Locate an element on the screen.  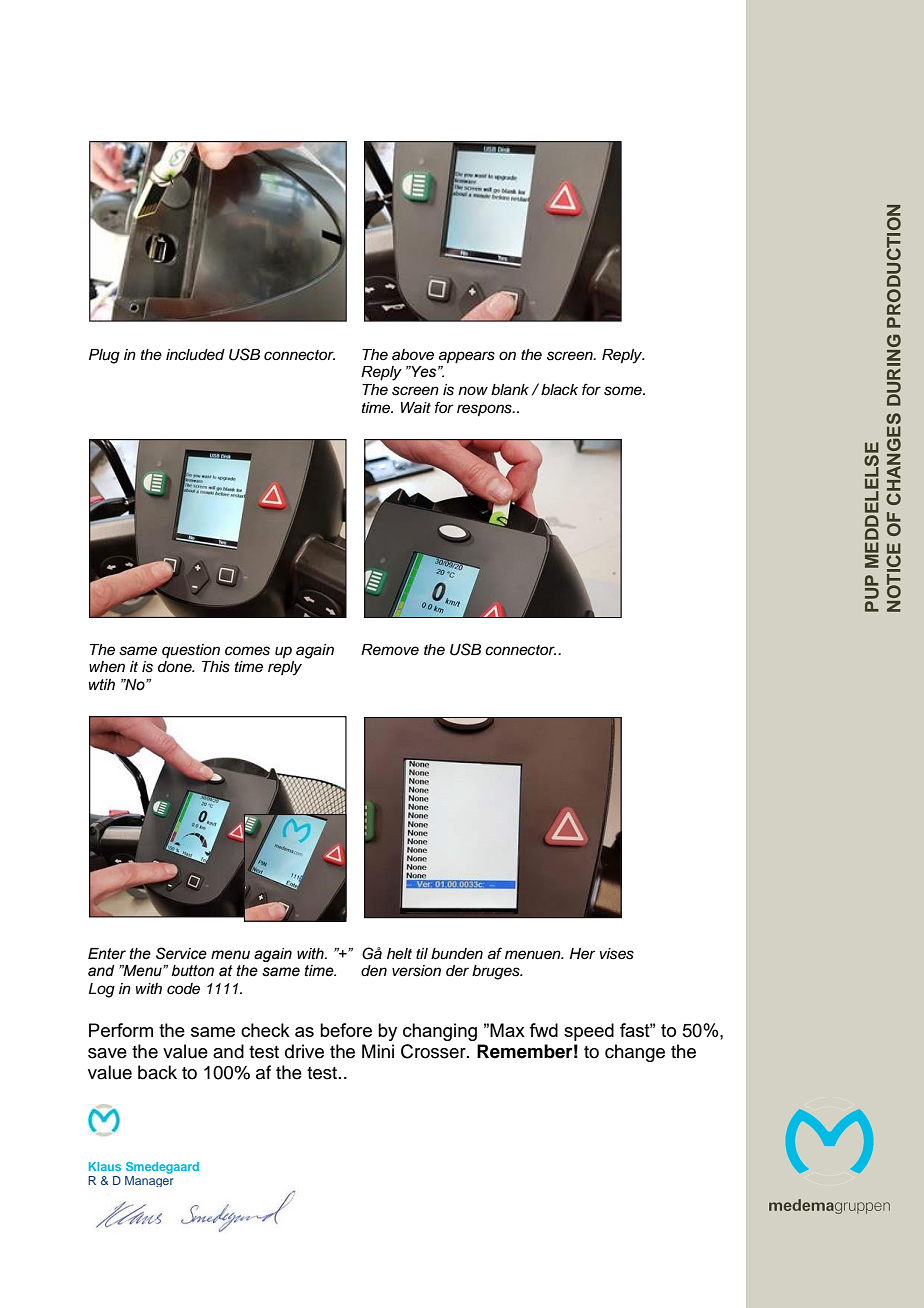
Her is located at coordinates (582, 954).
